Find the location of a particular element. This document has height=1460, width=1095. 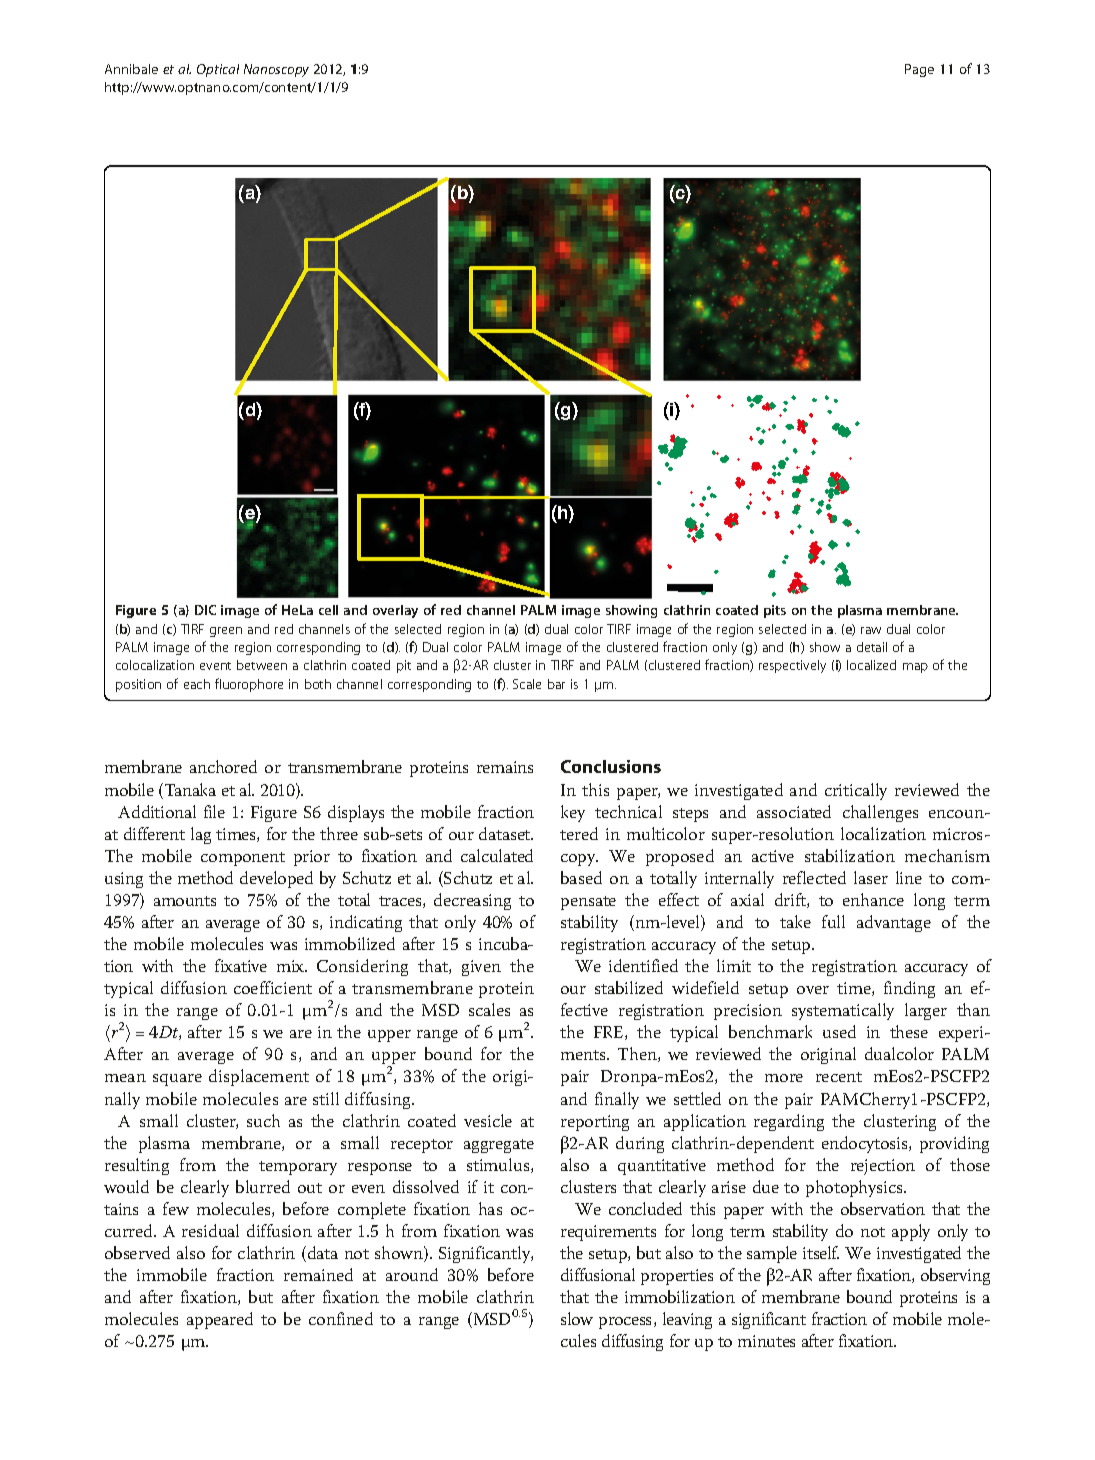

appeared is located at coordinates (220, 1320).
